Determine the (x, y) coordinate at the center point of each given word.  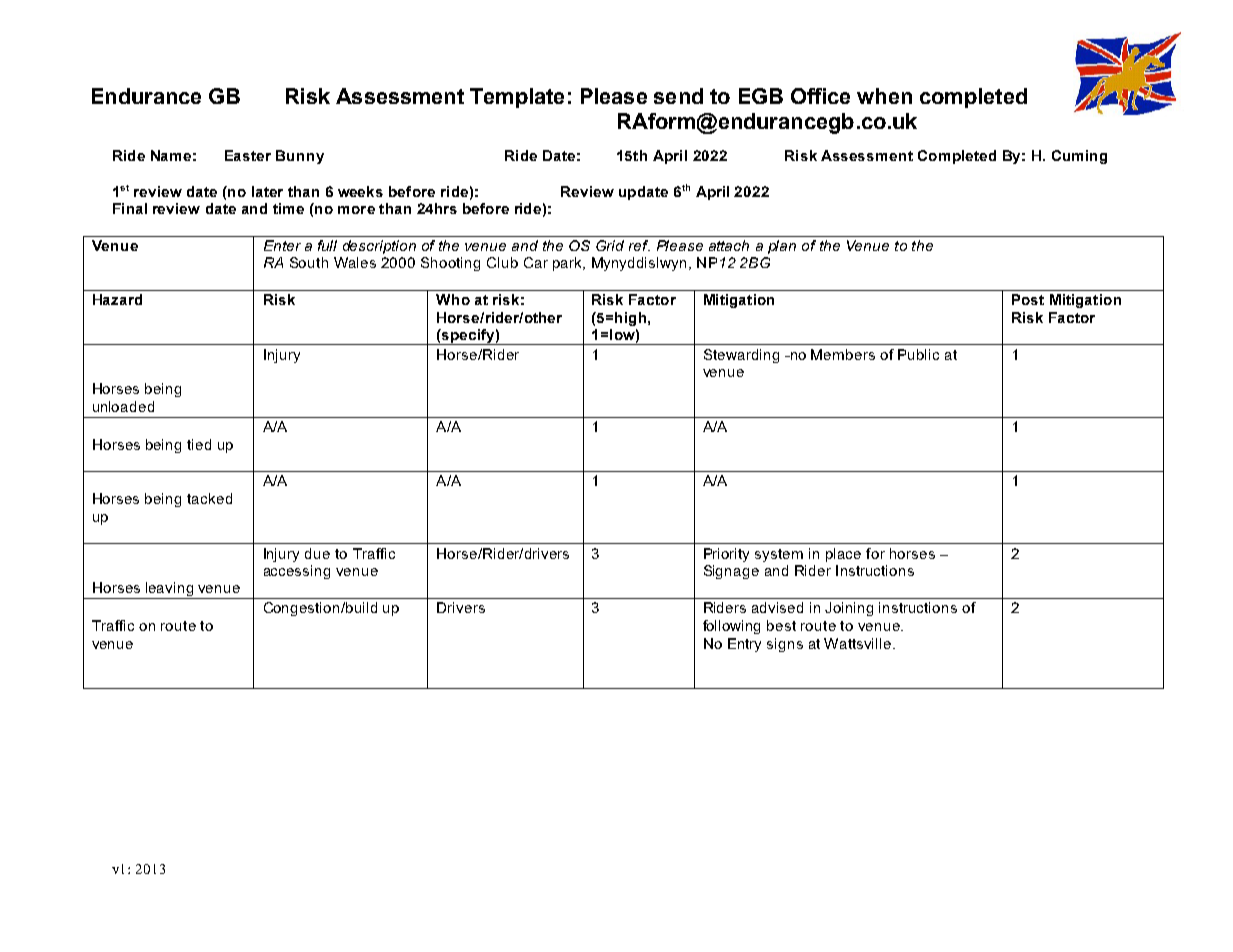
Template (517, 98)
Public (918, 354)
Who (453, 299)
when (884, 96)
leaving (169, 590)
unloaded (123, 406)
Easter (248, 155)
